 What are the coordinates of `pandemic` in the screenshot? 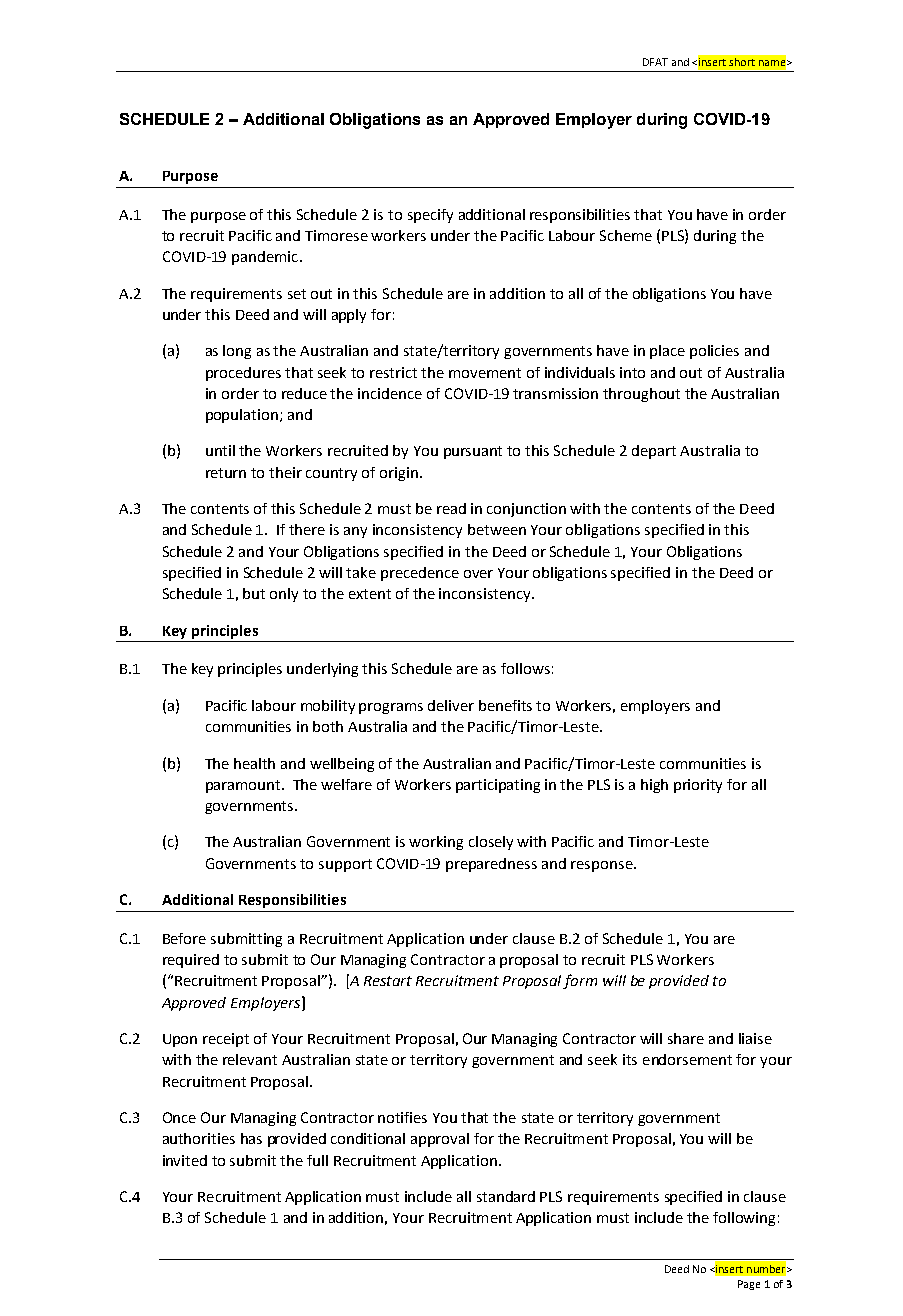 It's located at (265, 258).
